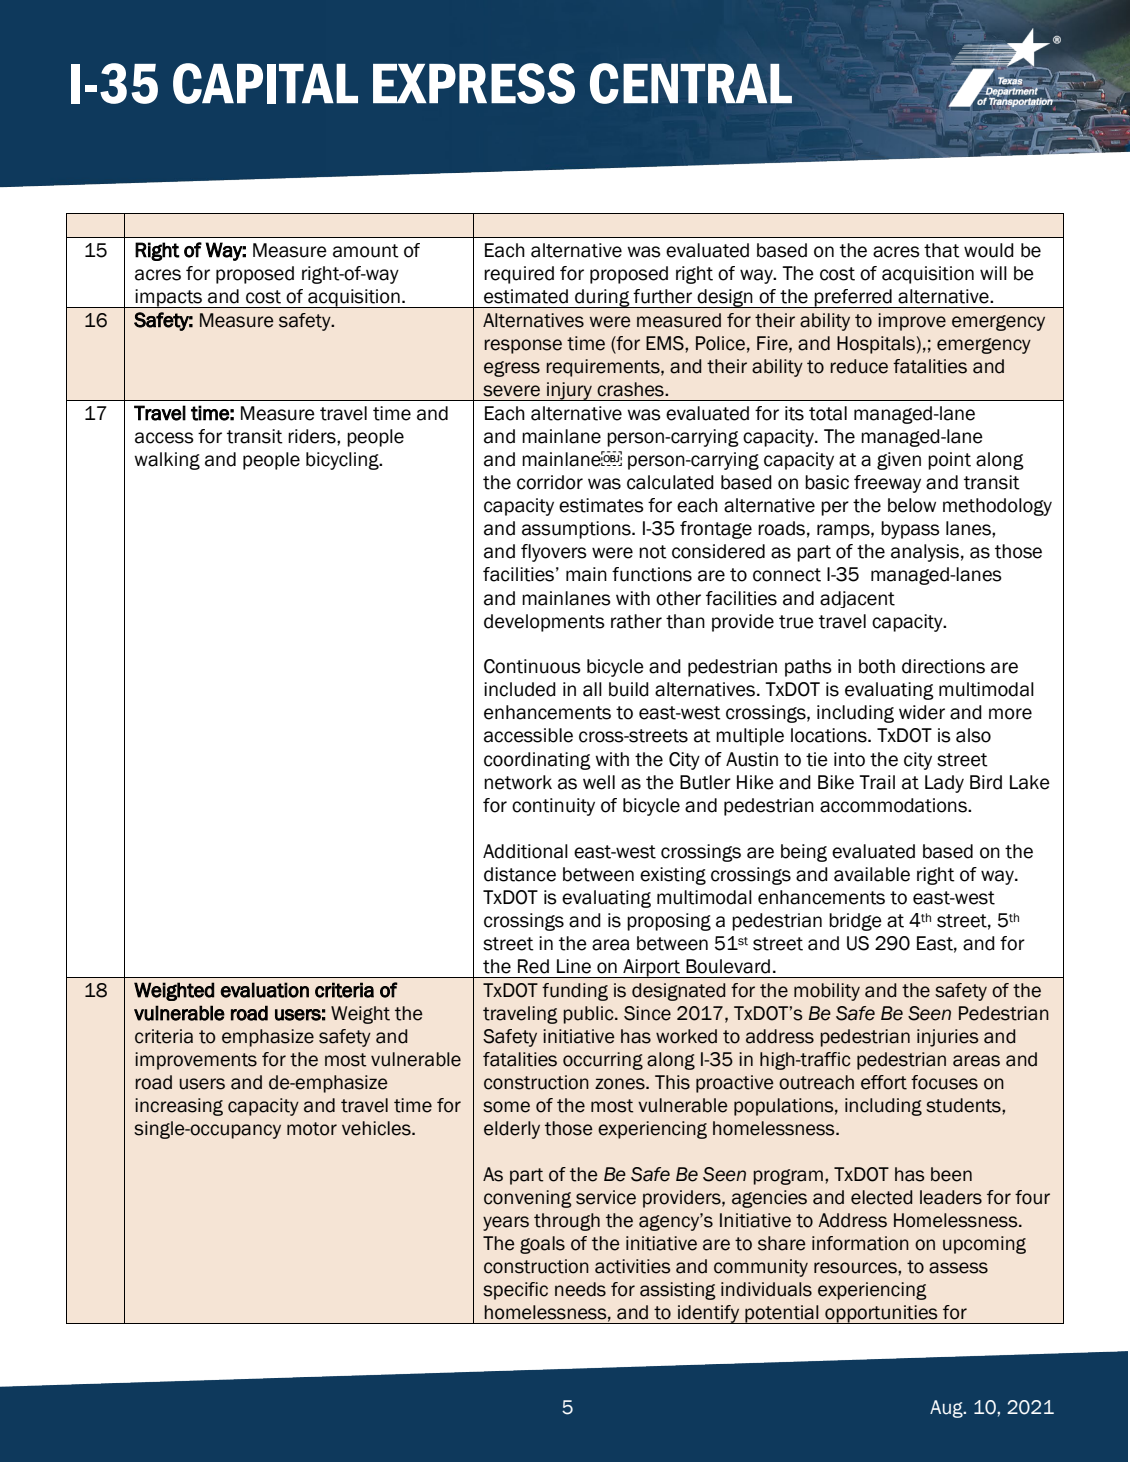 This screenshot has height=1462, width=1130. What do you see at coordinates (343, 461) in the screenshot?
I see `bicycling` at bounding box center [343, 461].
